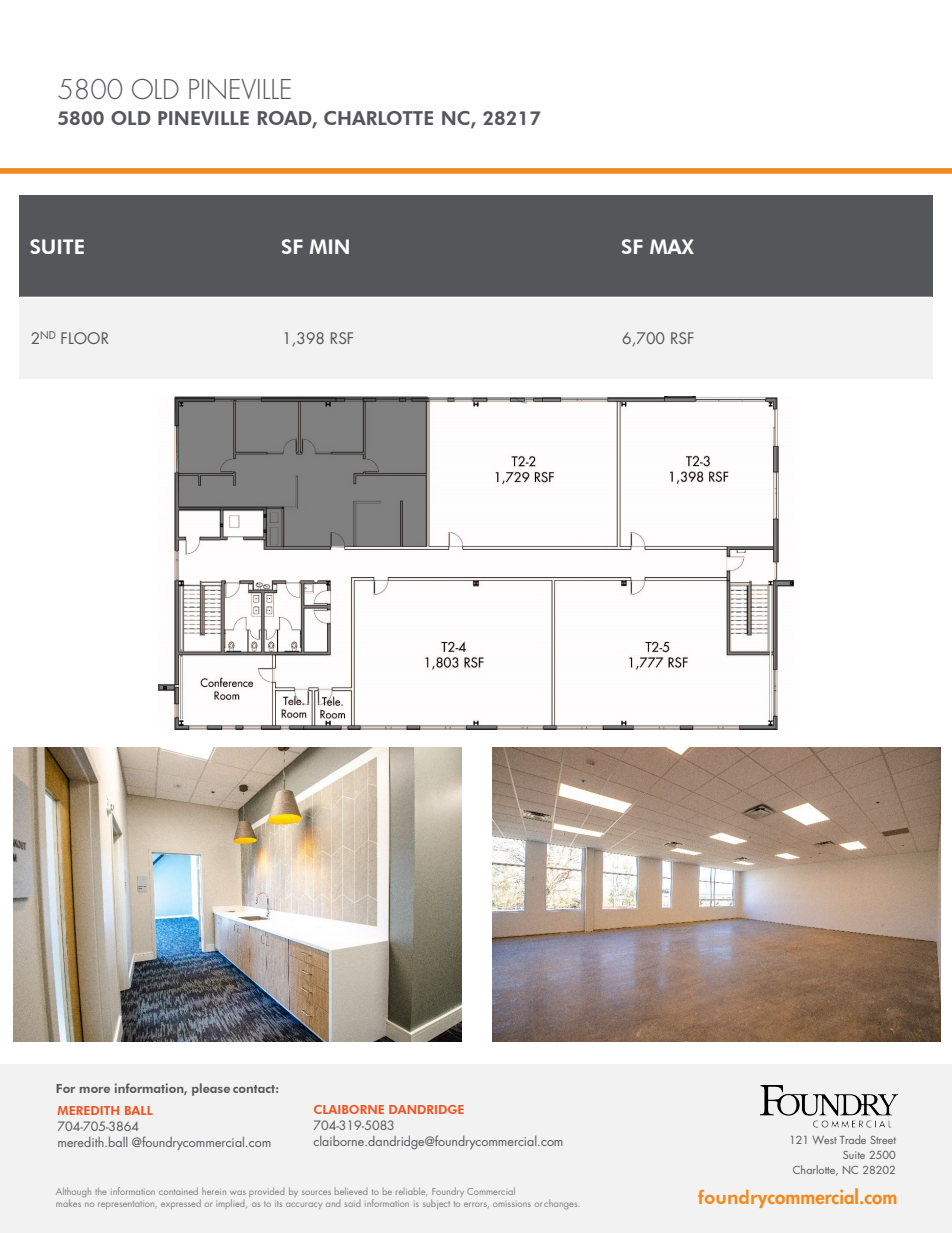 This screenshot has width=952, height=1233. What do you see at coordinates (329, 246) in the screenshot?
I see `MIN` at bounding box center [329, 246].
